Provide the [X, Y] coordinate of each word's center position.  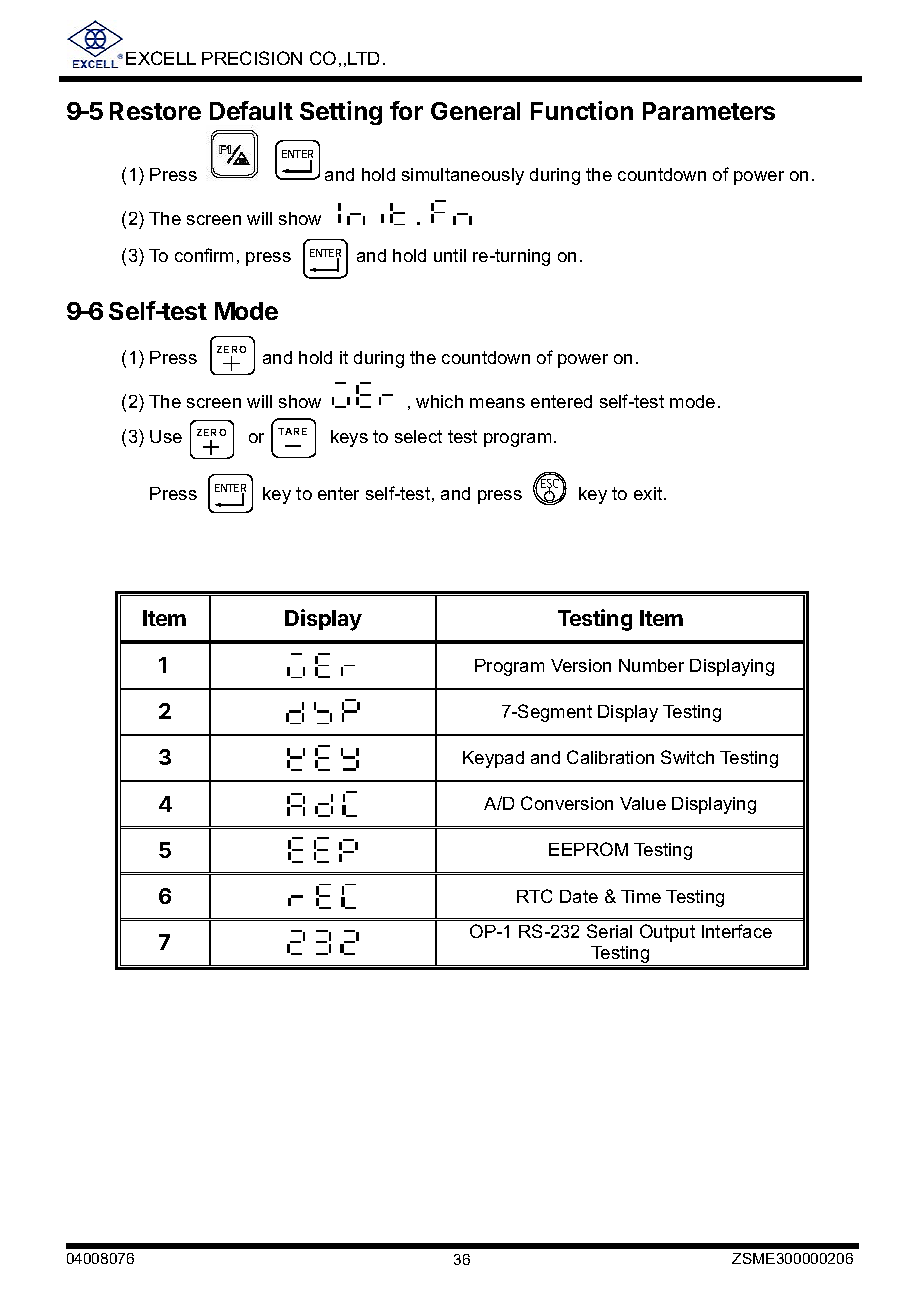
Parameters [709, 111]
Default [251, 110]
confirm [204, 255]
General [475, 111]
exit [649, 493]
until [450, 255]
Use [166, 436]
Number [651, 665]
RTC [534, 896]
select [418, 436]
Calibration [610, 757]
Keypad [493, 759]
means [497, 403]
